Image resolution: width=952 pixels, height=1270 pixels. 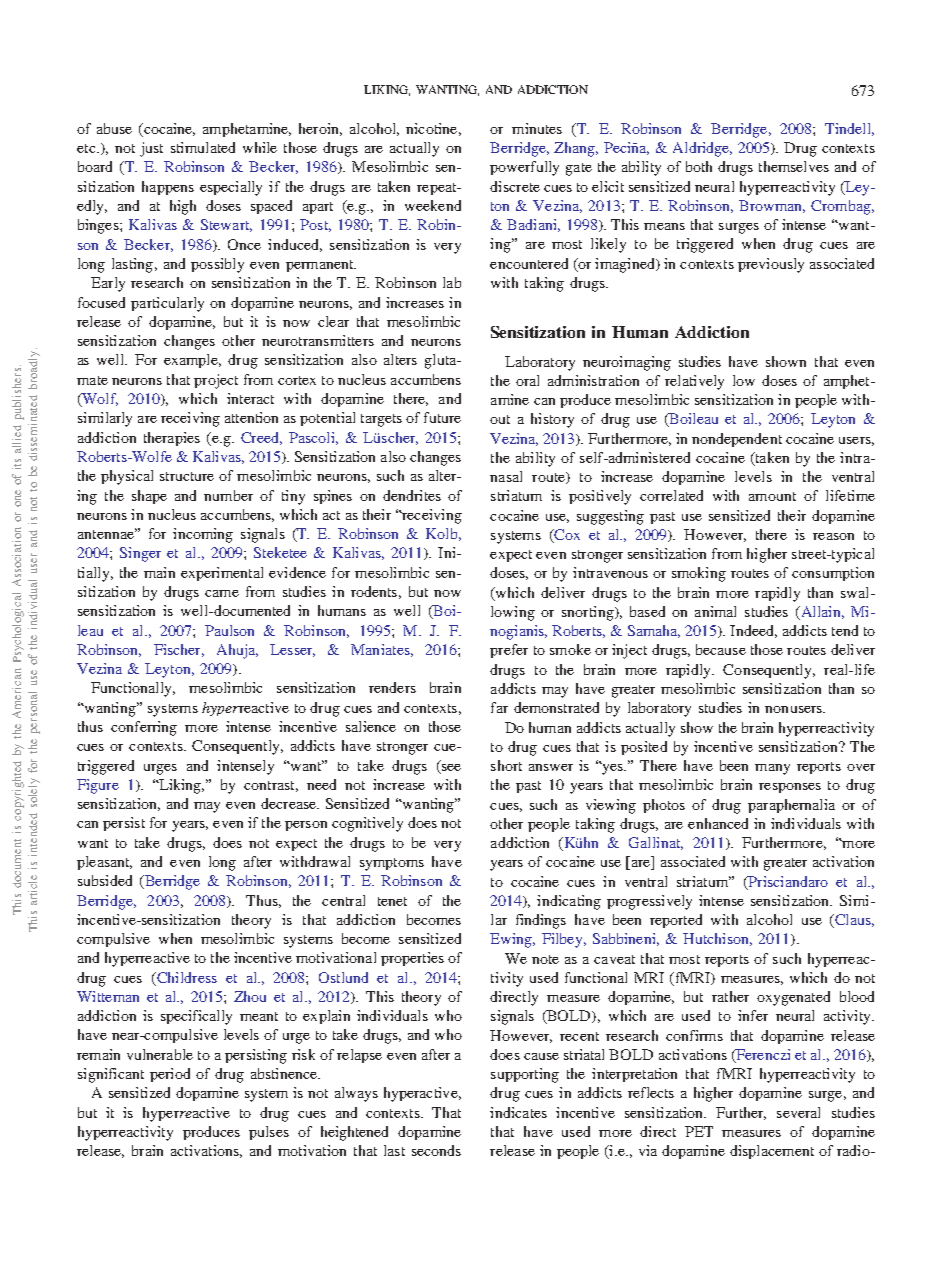 What do you see at coordinates (229, 630) in the document?
I see `Paulson` at bounding box center [229, 630].
